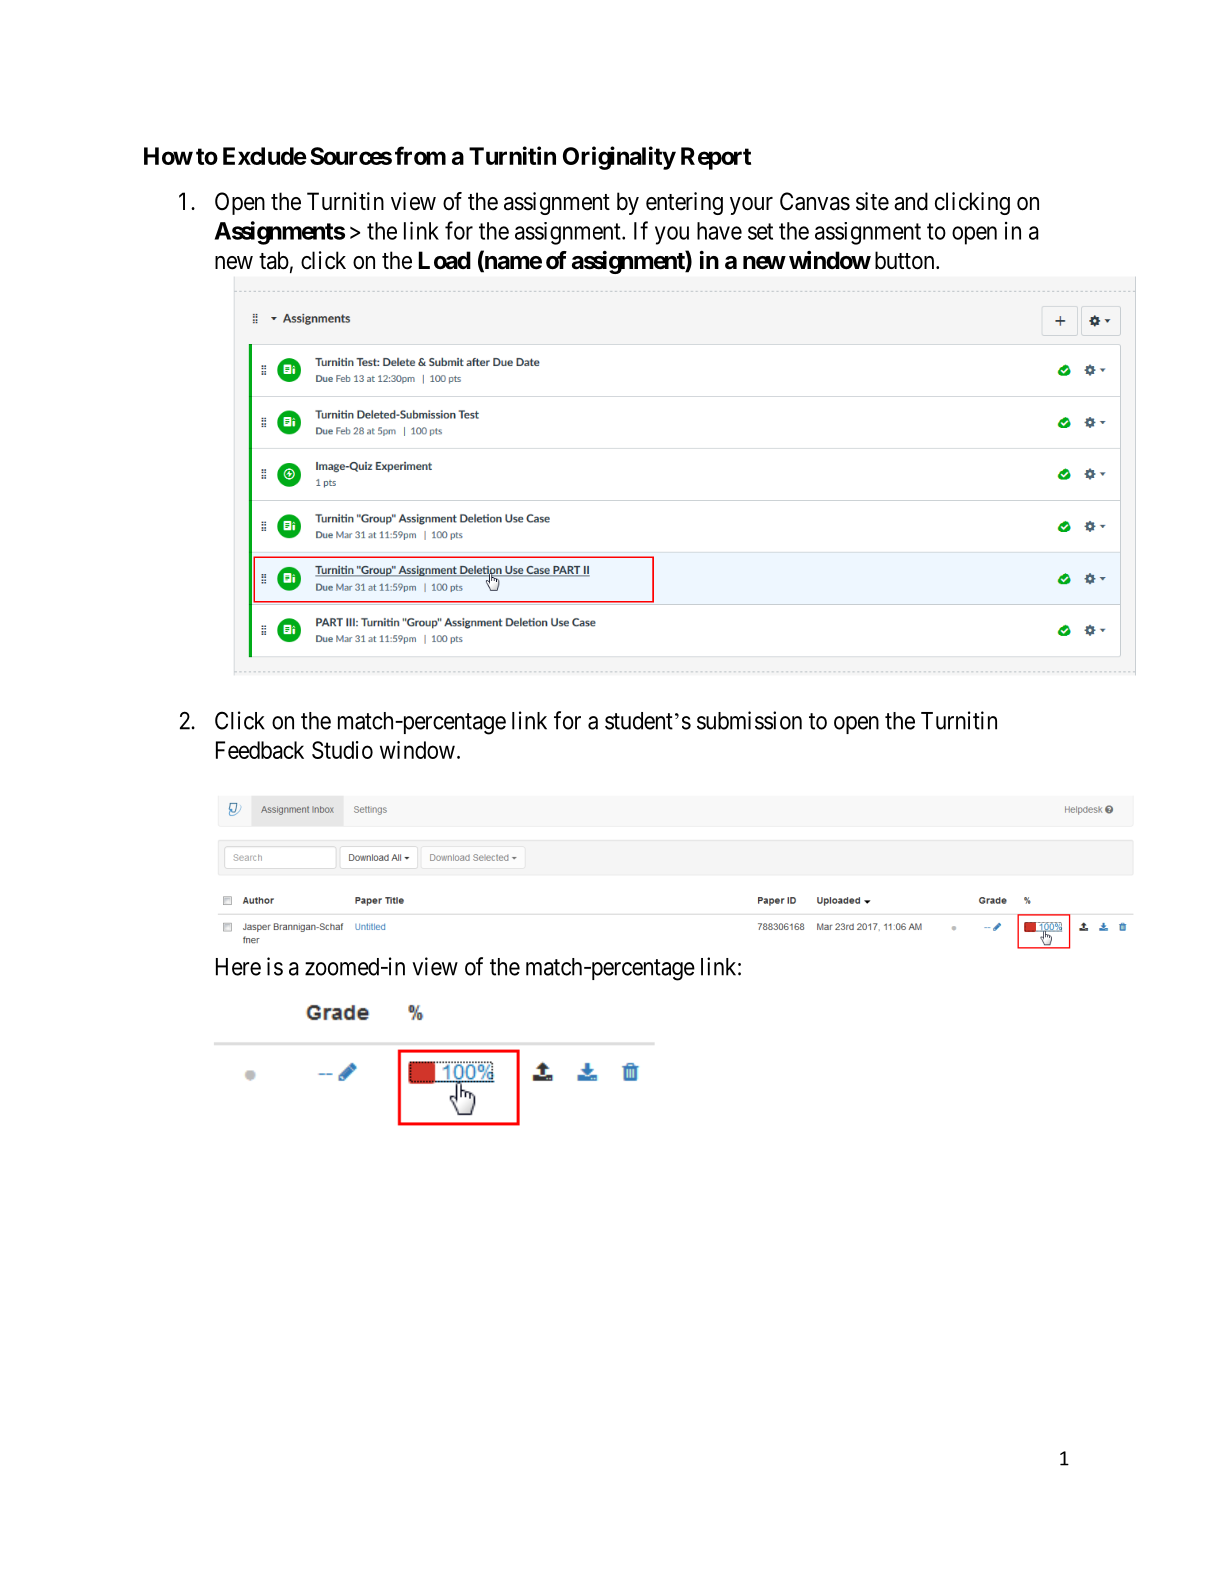 The height and width of the image is (1569, 1212). I want to click on site, so click(872, 201).
